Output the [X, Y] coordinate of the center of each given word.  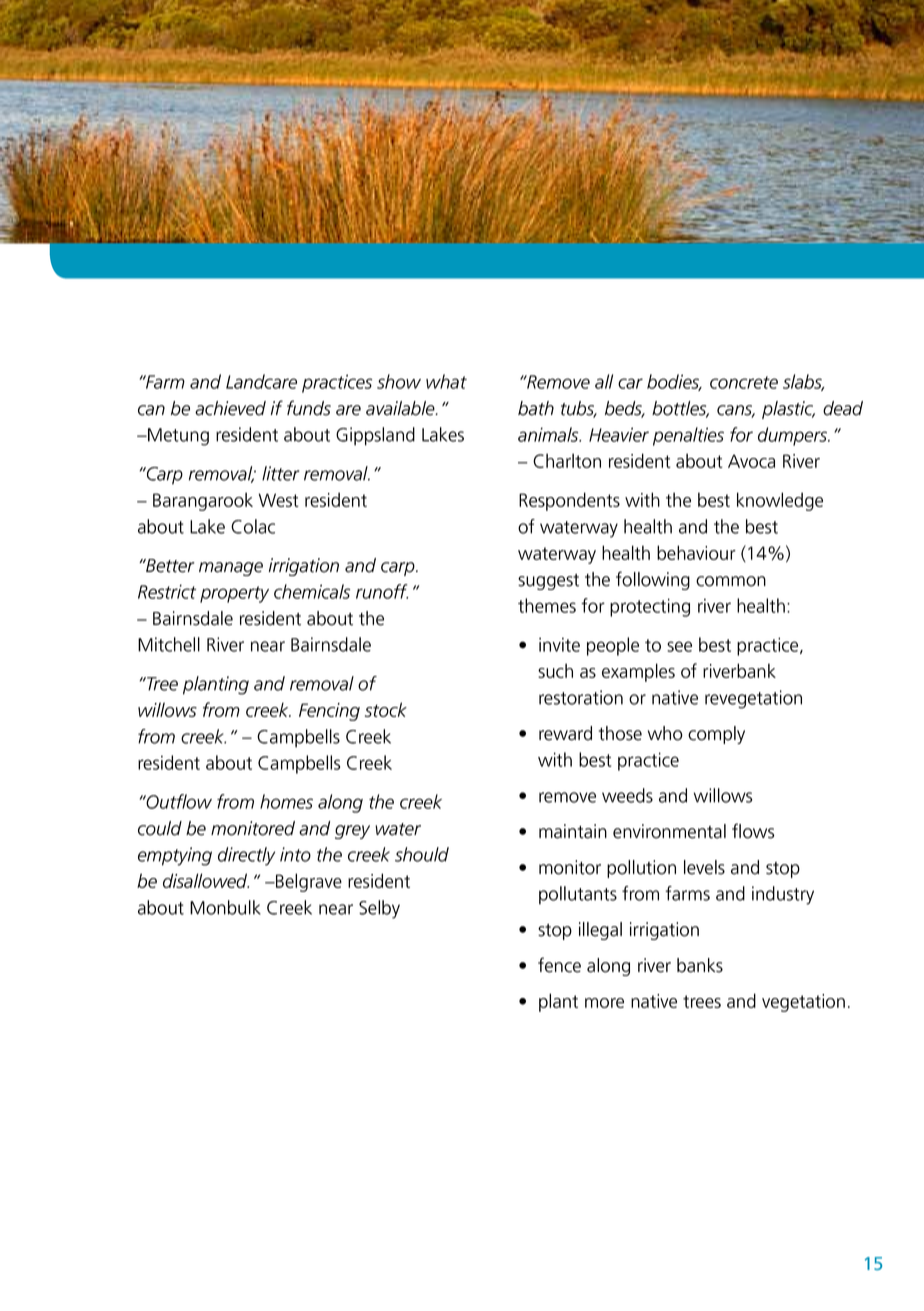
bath [536, 408]
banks [700, 965]
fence [559, 965]
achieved [230, 408]
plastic [788, 410]
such [555, 670]
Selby [379, 909]
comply [716, 735]
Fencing [329, 712]
